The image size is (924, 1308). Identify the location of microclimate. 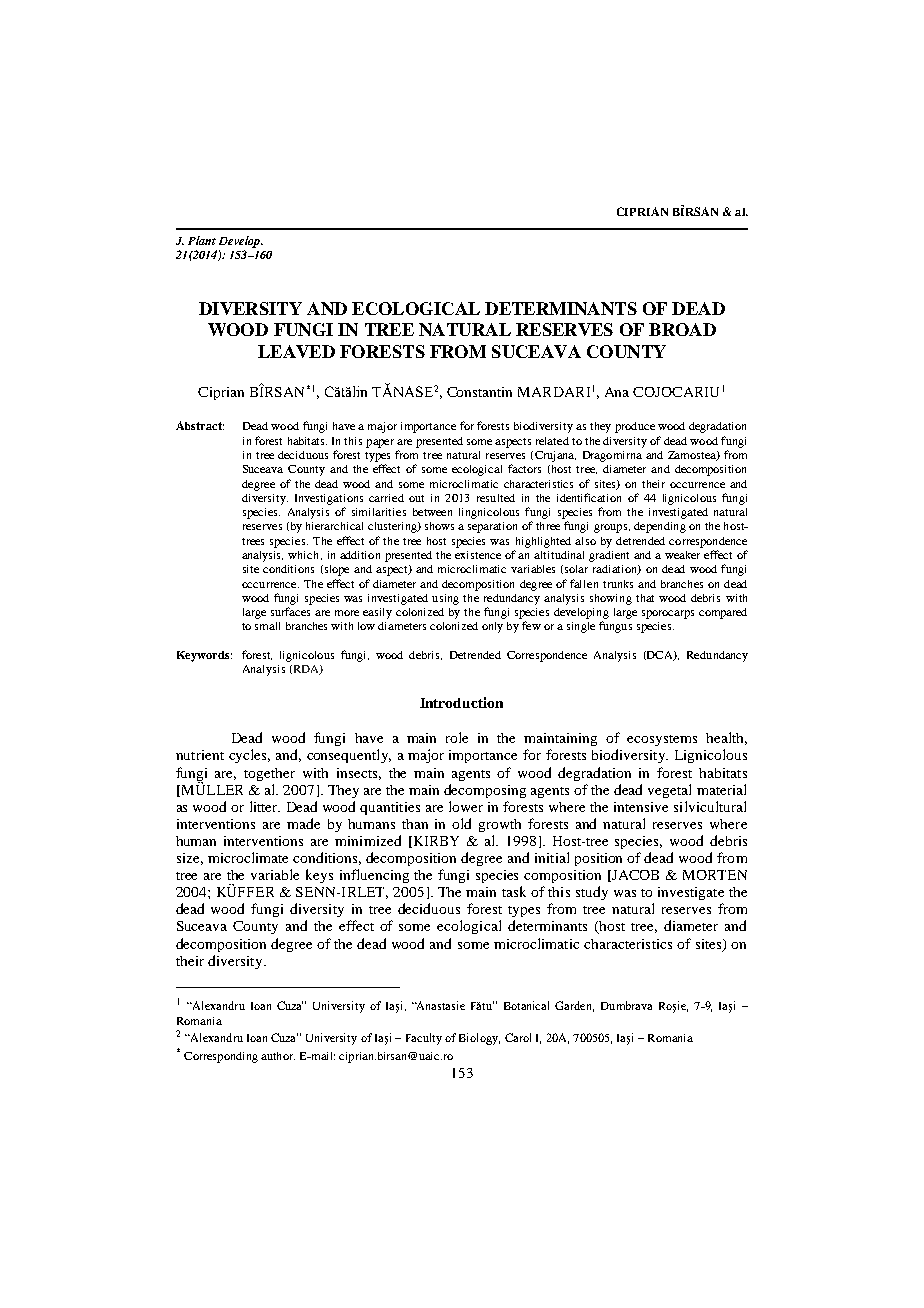
(248, 857).
